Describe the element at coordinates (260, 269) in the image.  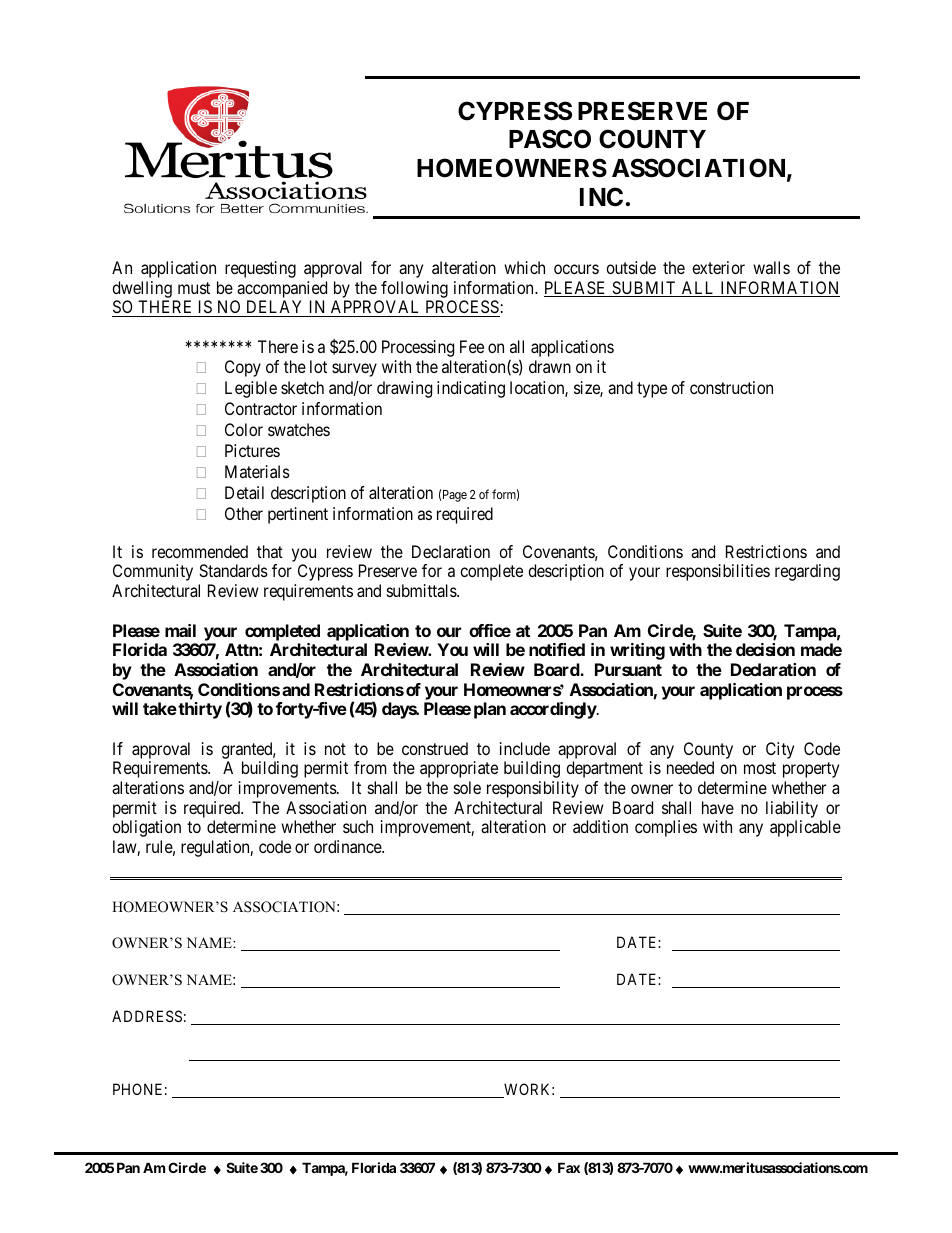
I see `requesting` at that location.
